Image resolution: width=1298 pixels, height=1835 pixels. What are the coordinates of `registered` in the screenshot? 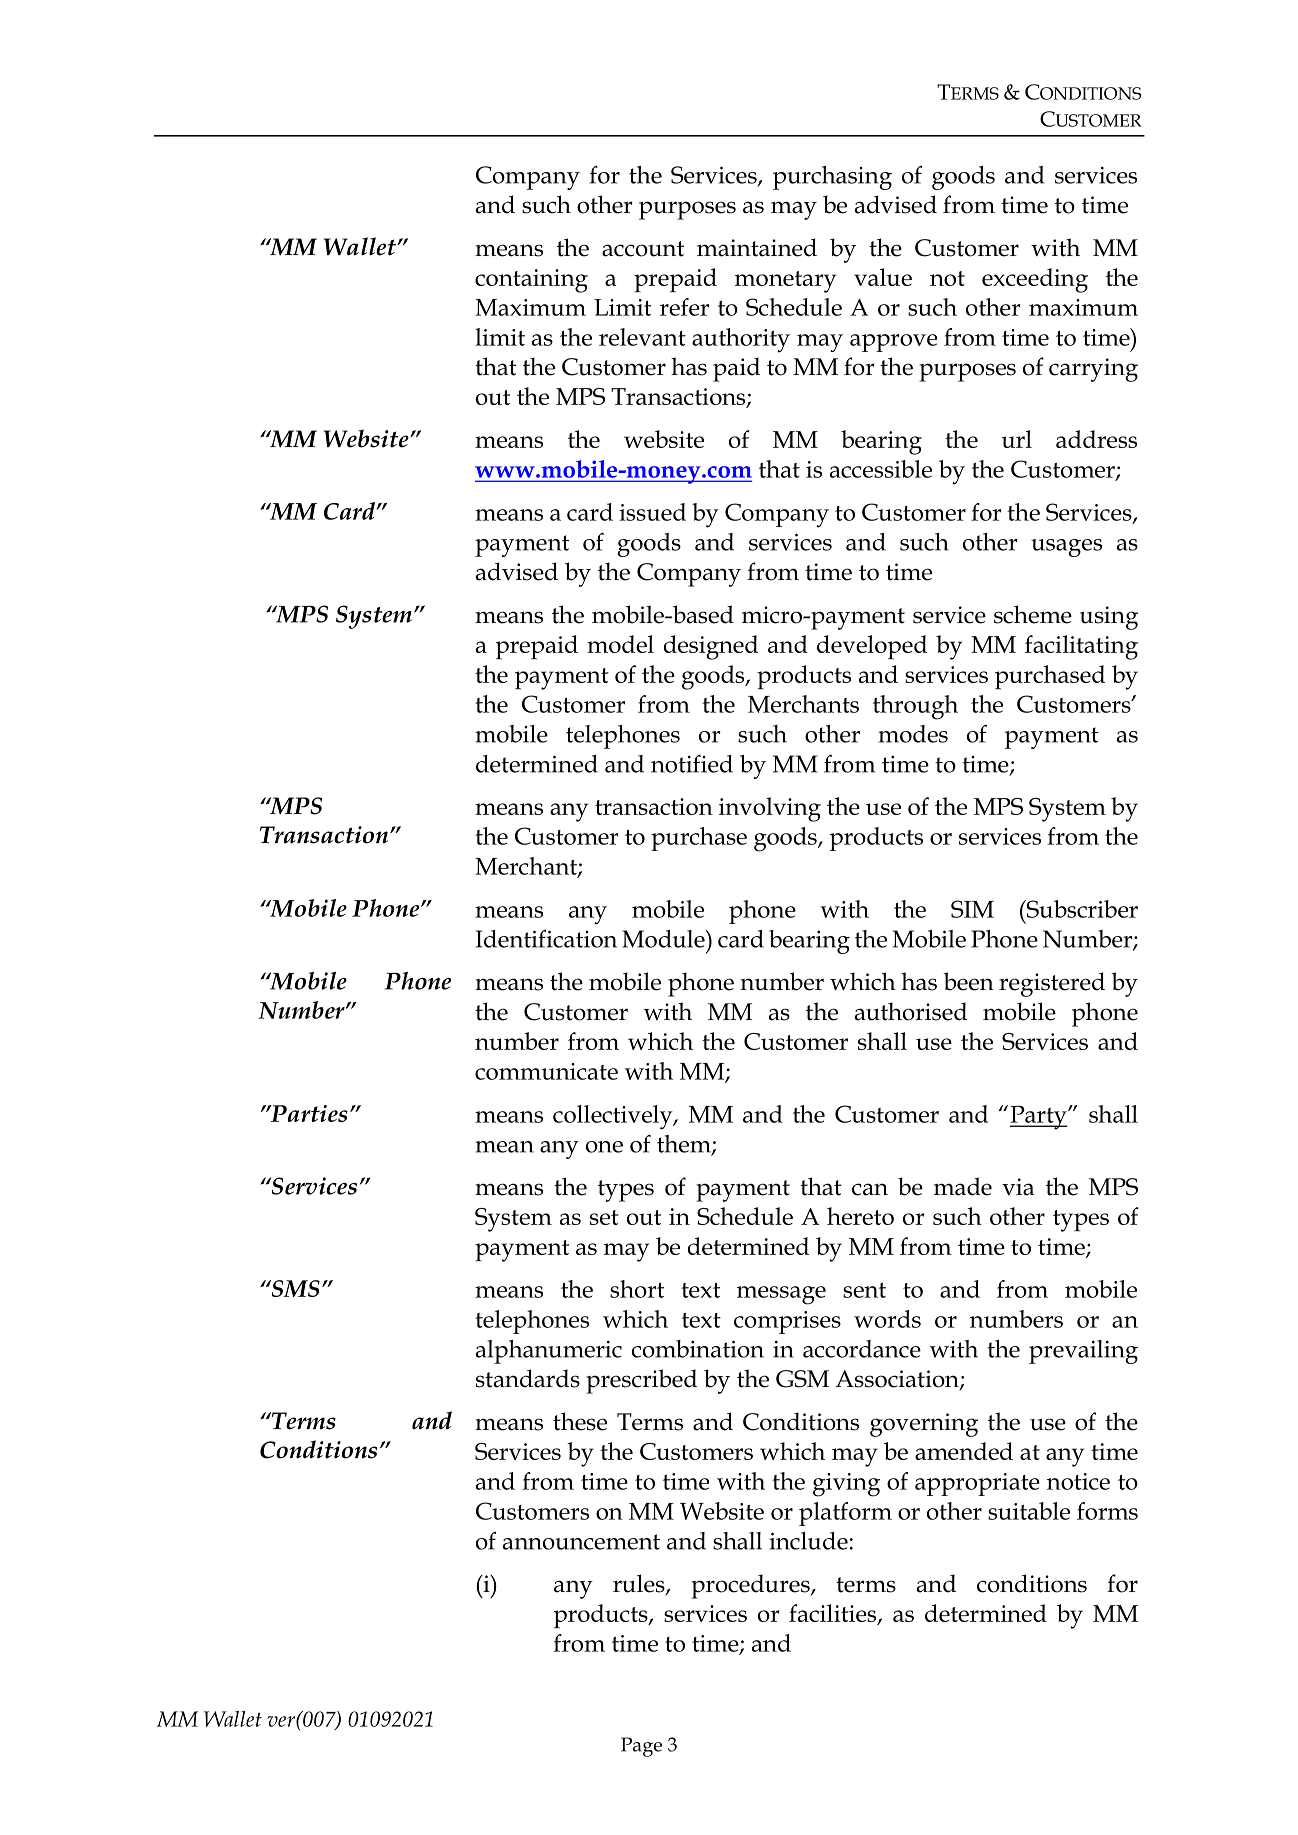 It's located at (1052, 984).
